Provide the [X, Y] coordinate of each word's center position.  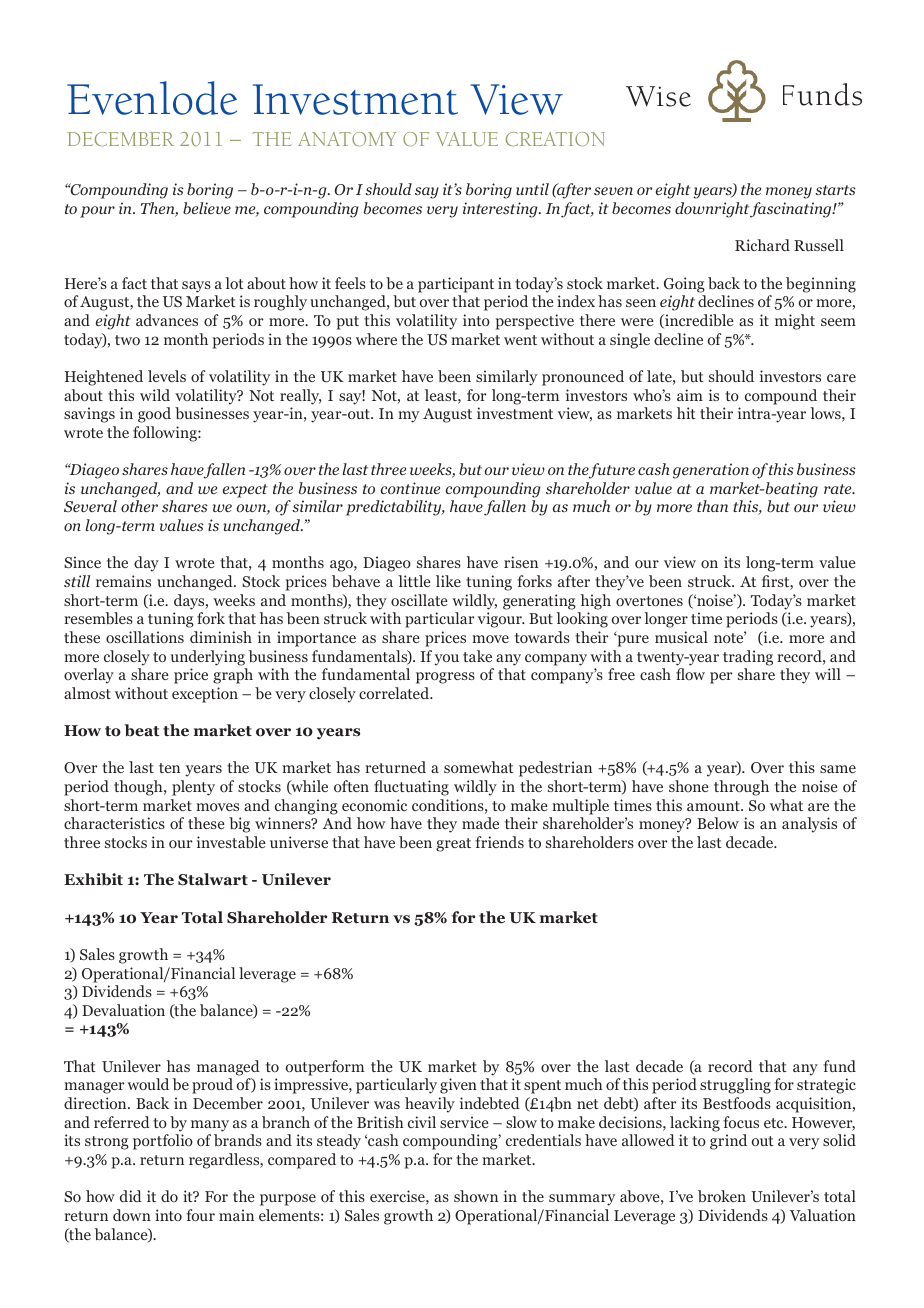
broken [722, 1196]
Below [718, 823]
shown [476, 1196]
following [166, 434]
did [131, 1196]
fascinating [792, 210]
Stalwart [213, 879]
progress [445, 678]
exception [205, 695]
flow [690, 674]
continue [410, 488]
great [453, 845]
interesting [501, 210]
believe [207, 208]
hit [686, 413]
